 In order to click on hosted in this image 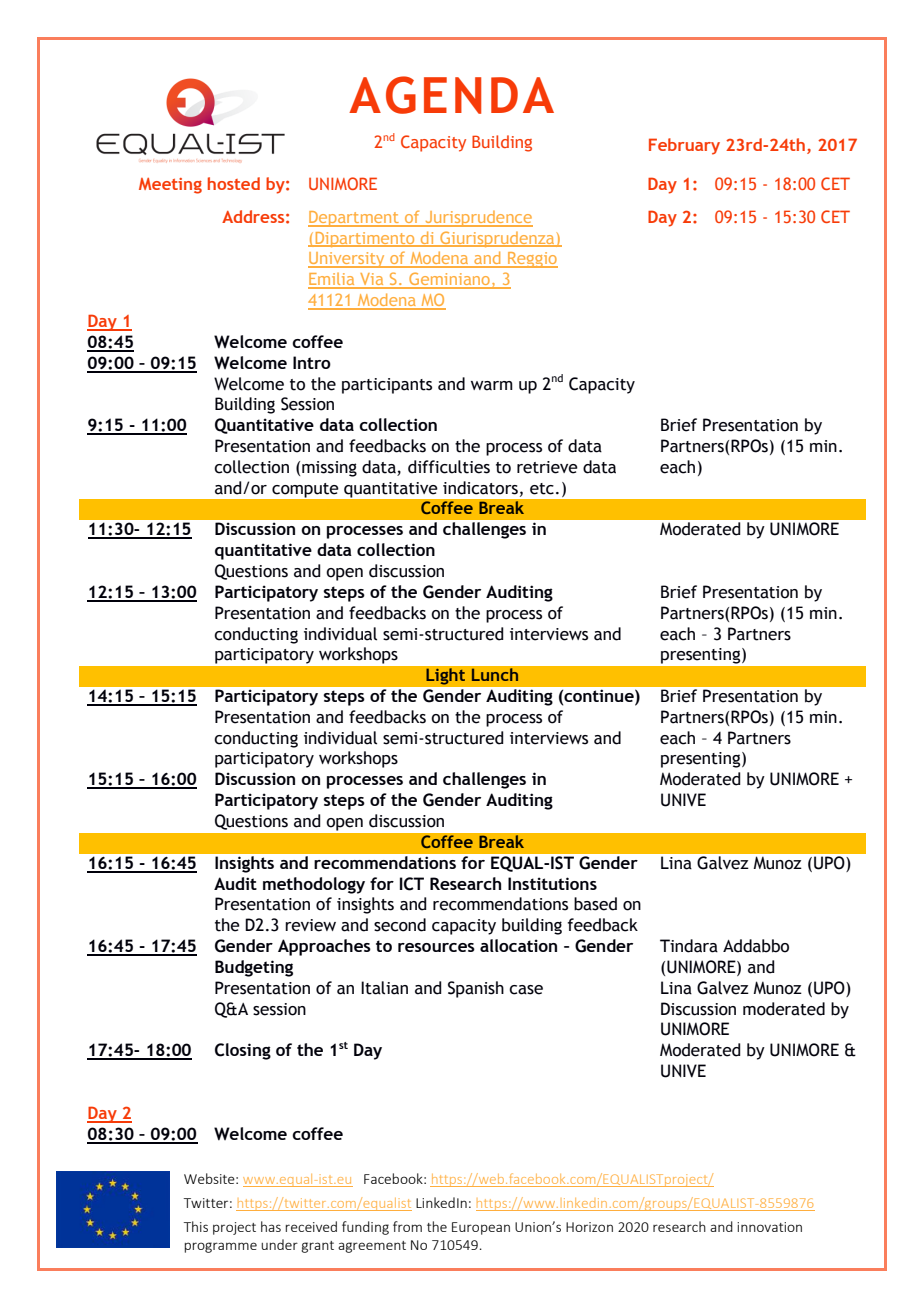, I will do `click(234, 183)`.
